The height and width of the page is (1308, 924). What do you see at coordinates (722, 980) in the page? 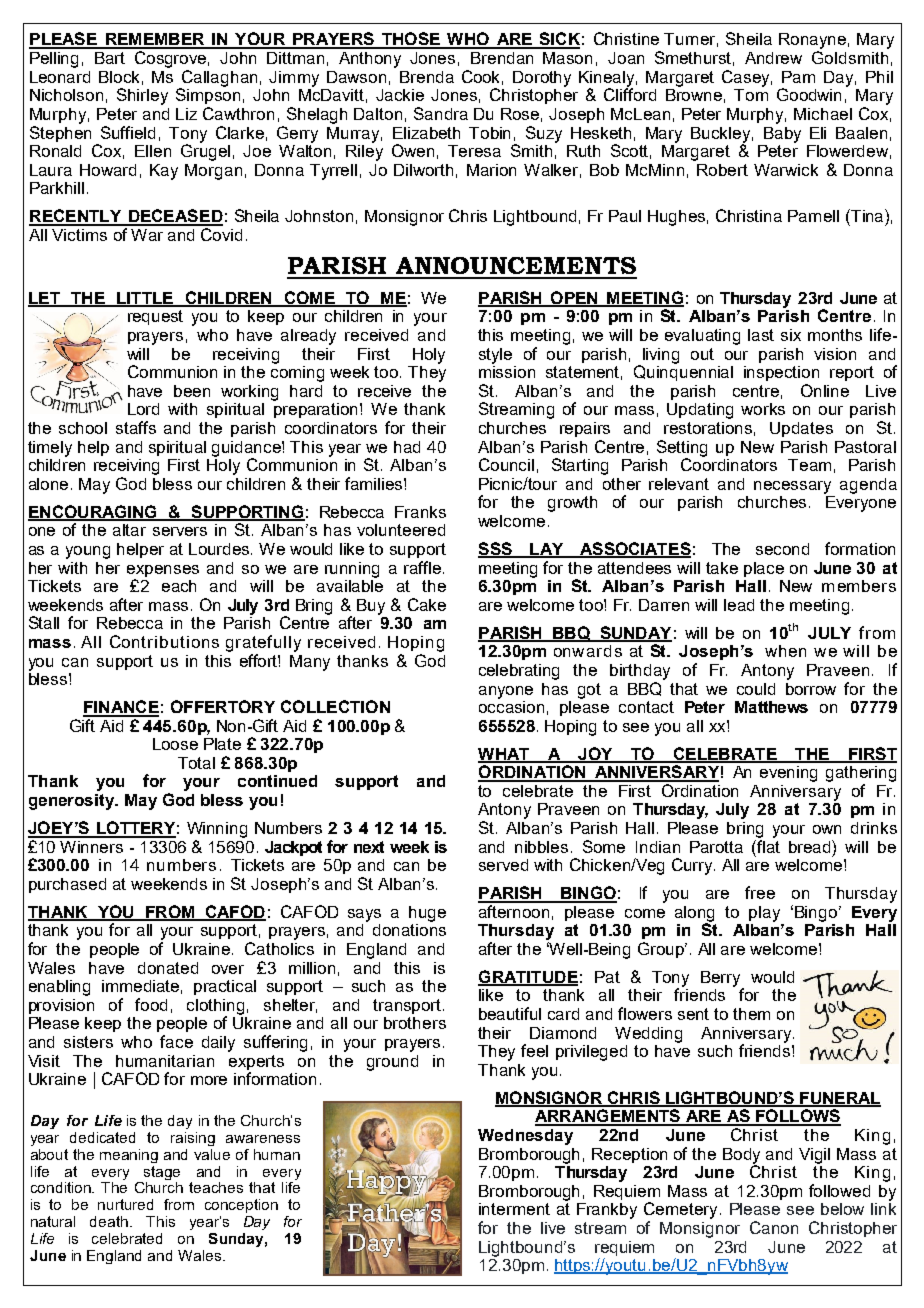
I see `Berry` at bounding box center [722, 980].
